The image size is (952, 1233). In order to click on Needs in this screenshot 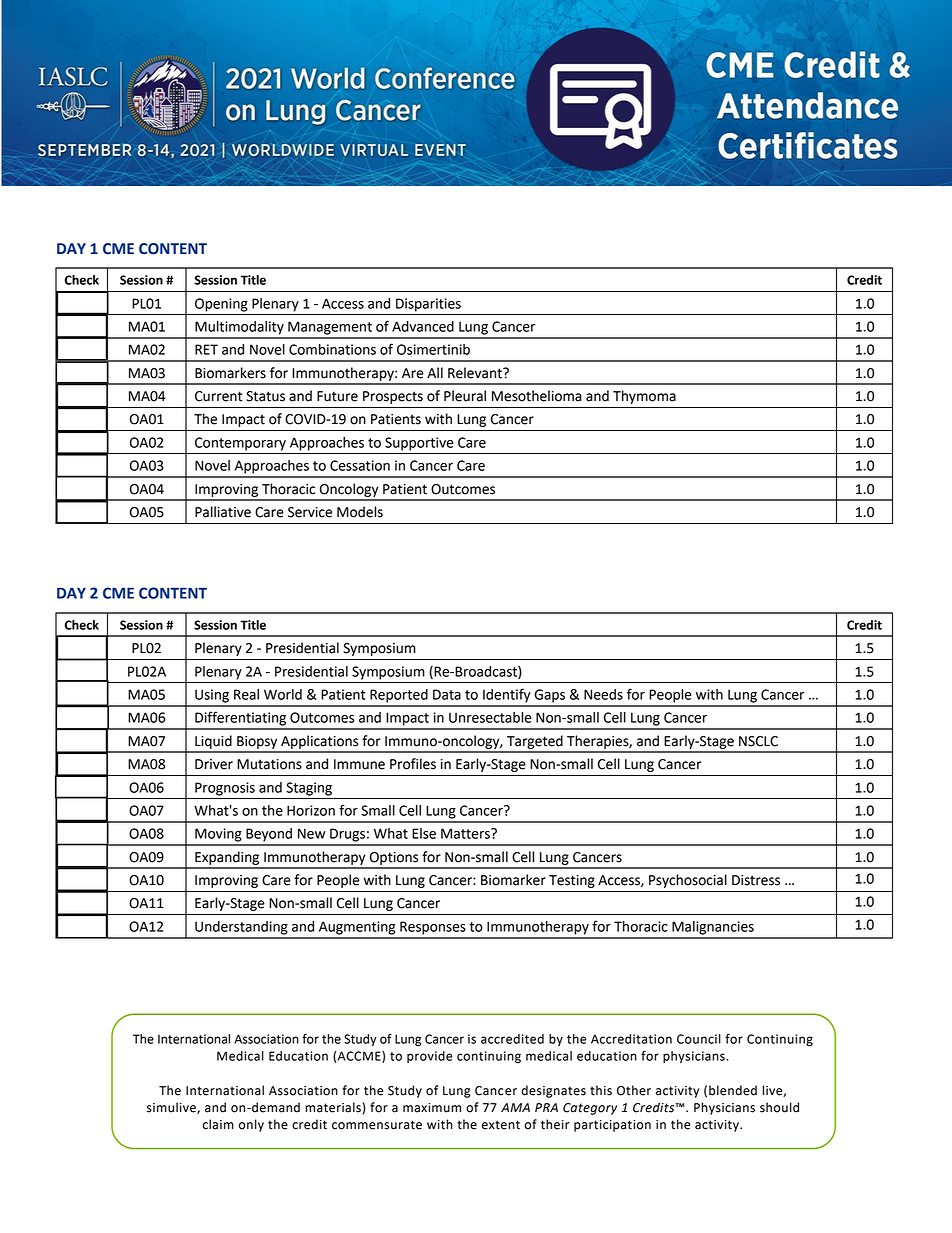, I will do `click(603, 694)`.
